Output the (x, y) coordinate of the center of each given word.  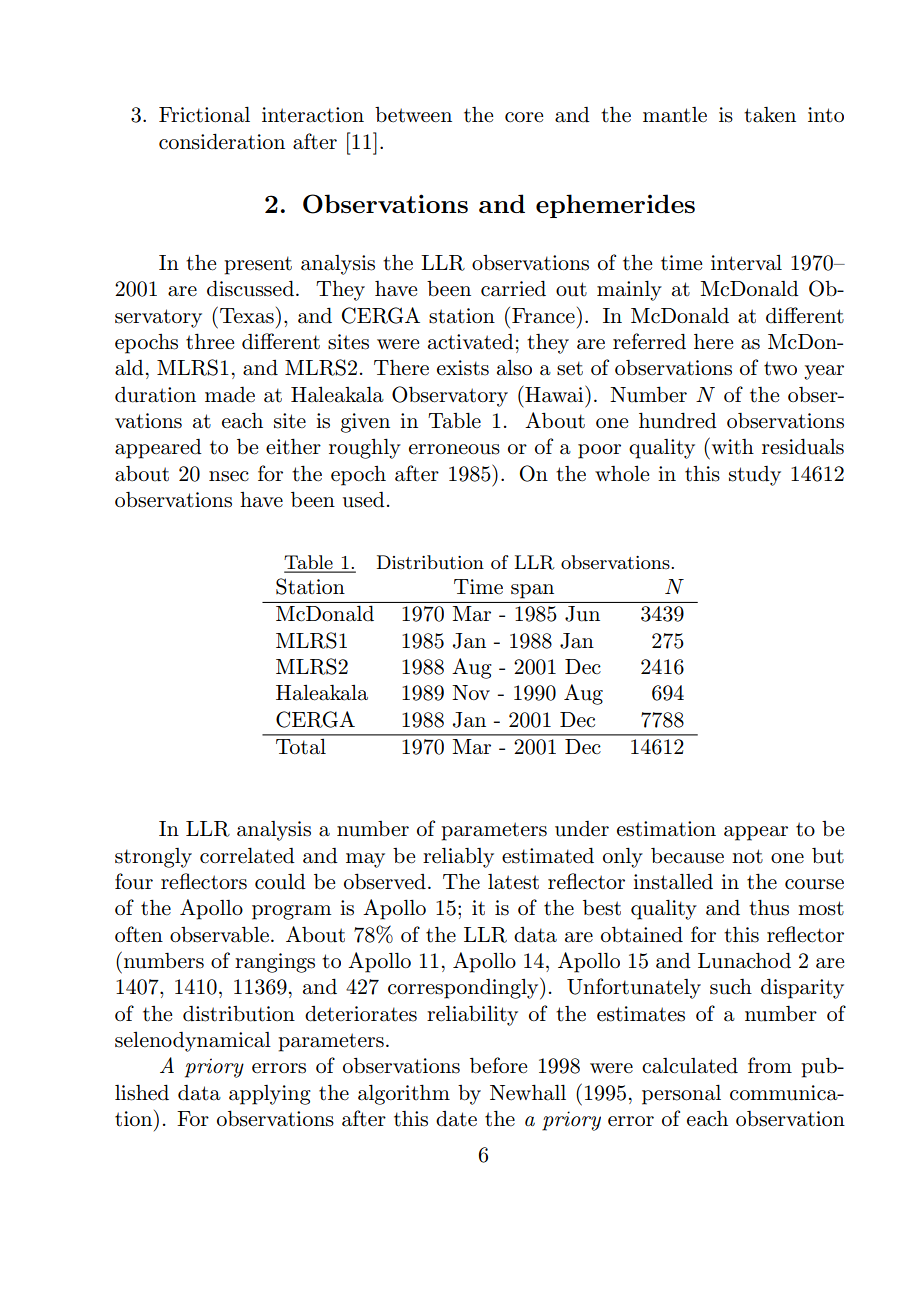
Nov (471, 692)
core (524, 117)
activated (471, 342)
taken (770, 115)
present (258, 265)
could (280, 882)
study (755, 476)
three (210, 341)
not (747, 856)
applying (270, 1095)
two (780, 368)
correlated (247, 856)
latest (513, 882)
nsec (229, 476)
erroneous (454, 449)
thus (769, 907)
